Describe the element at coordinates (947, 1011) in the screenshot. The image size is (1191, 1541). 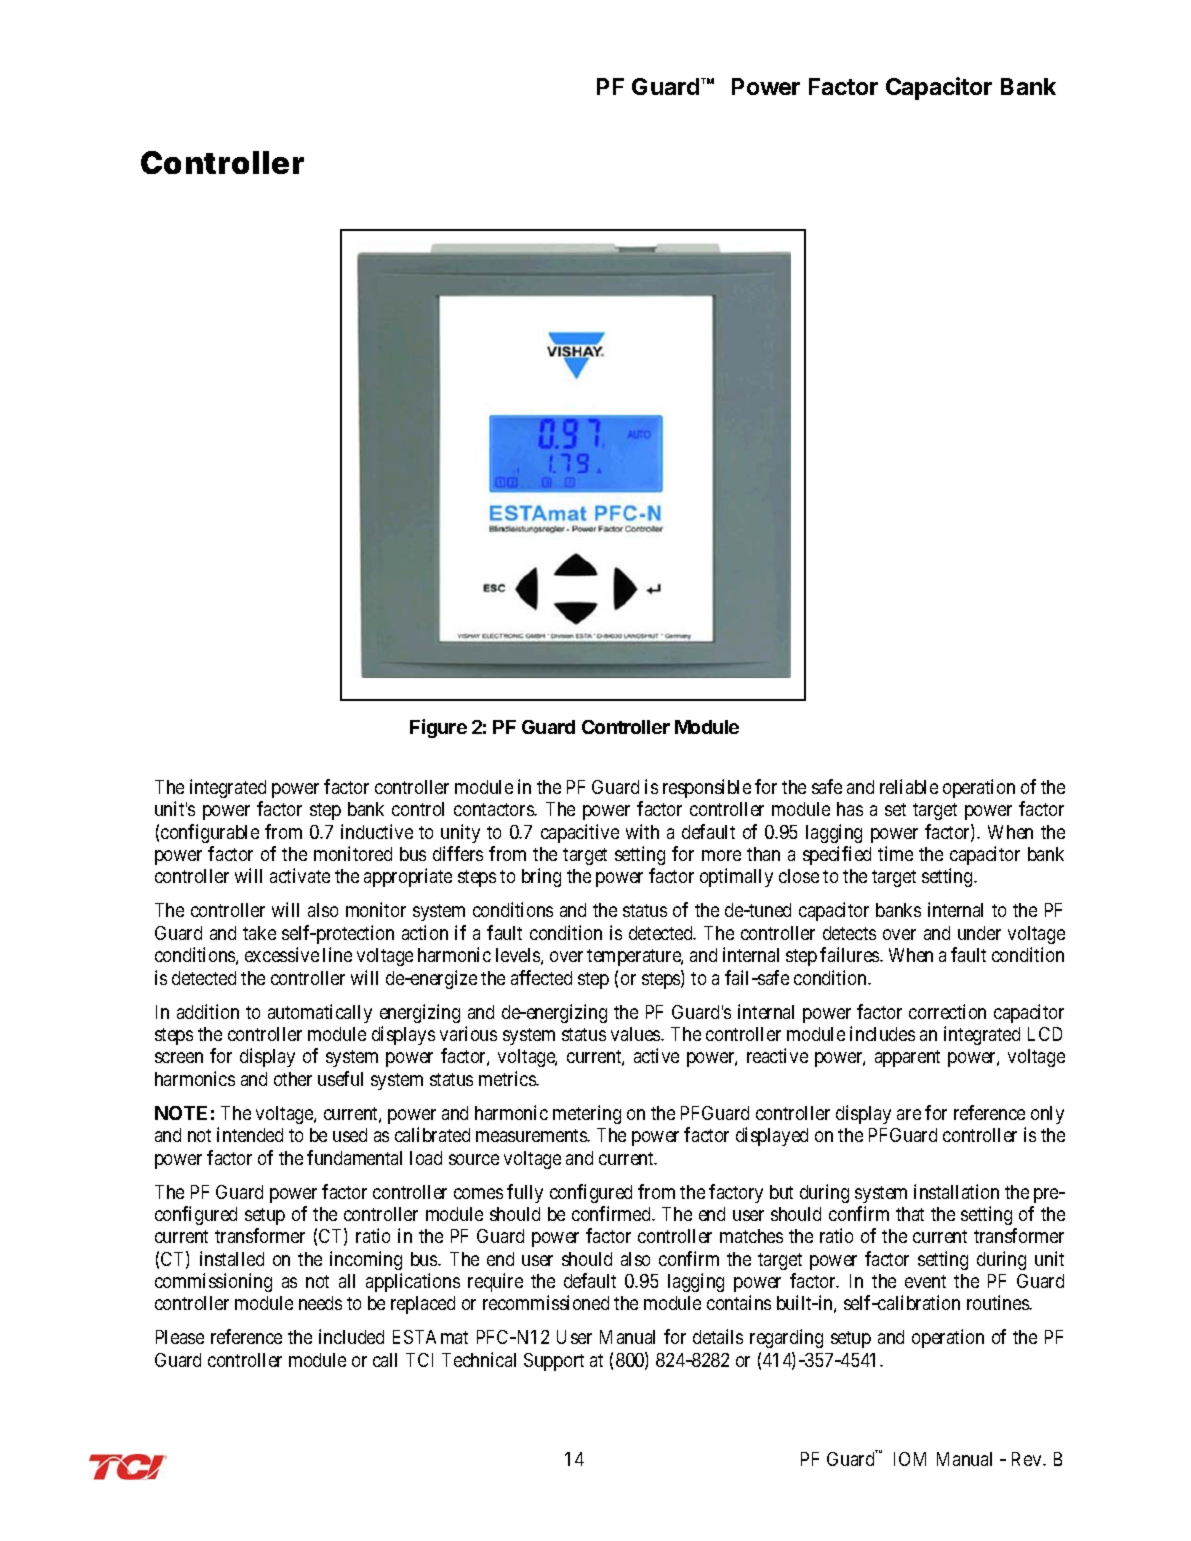
I see `correction` at that location.
